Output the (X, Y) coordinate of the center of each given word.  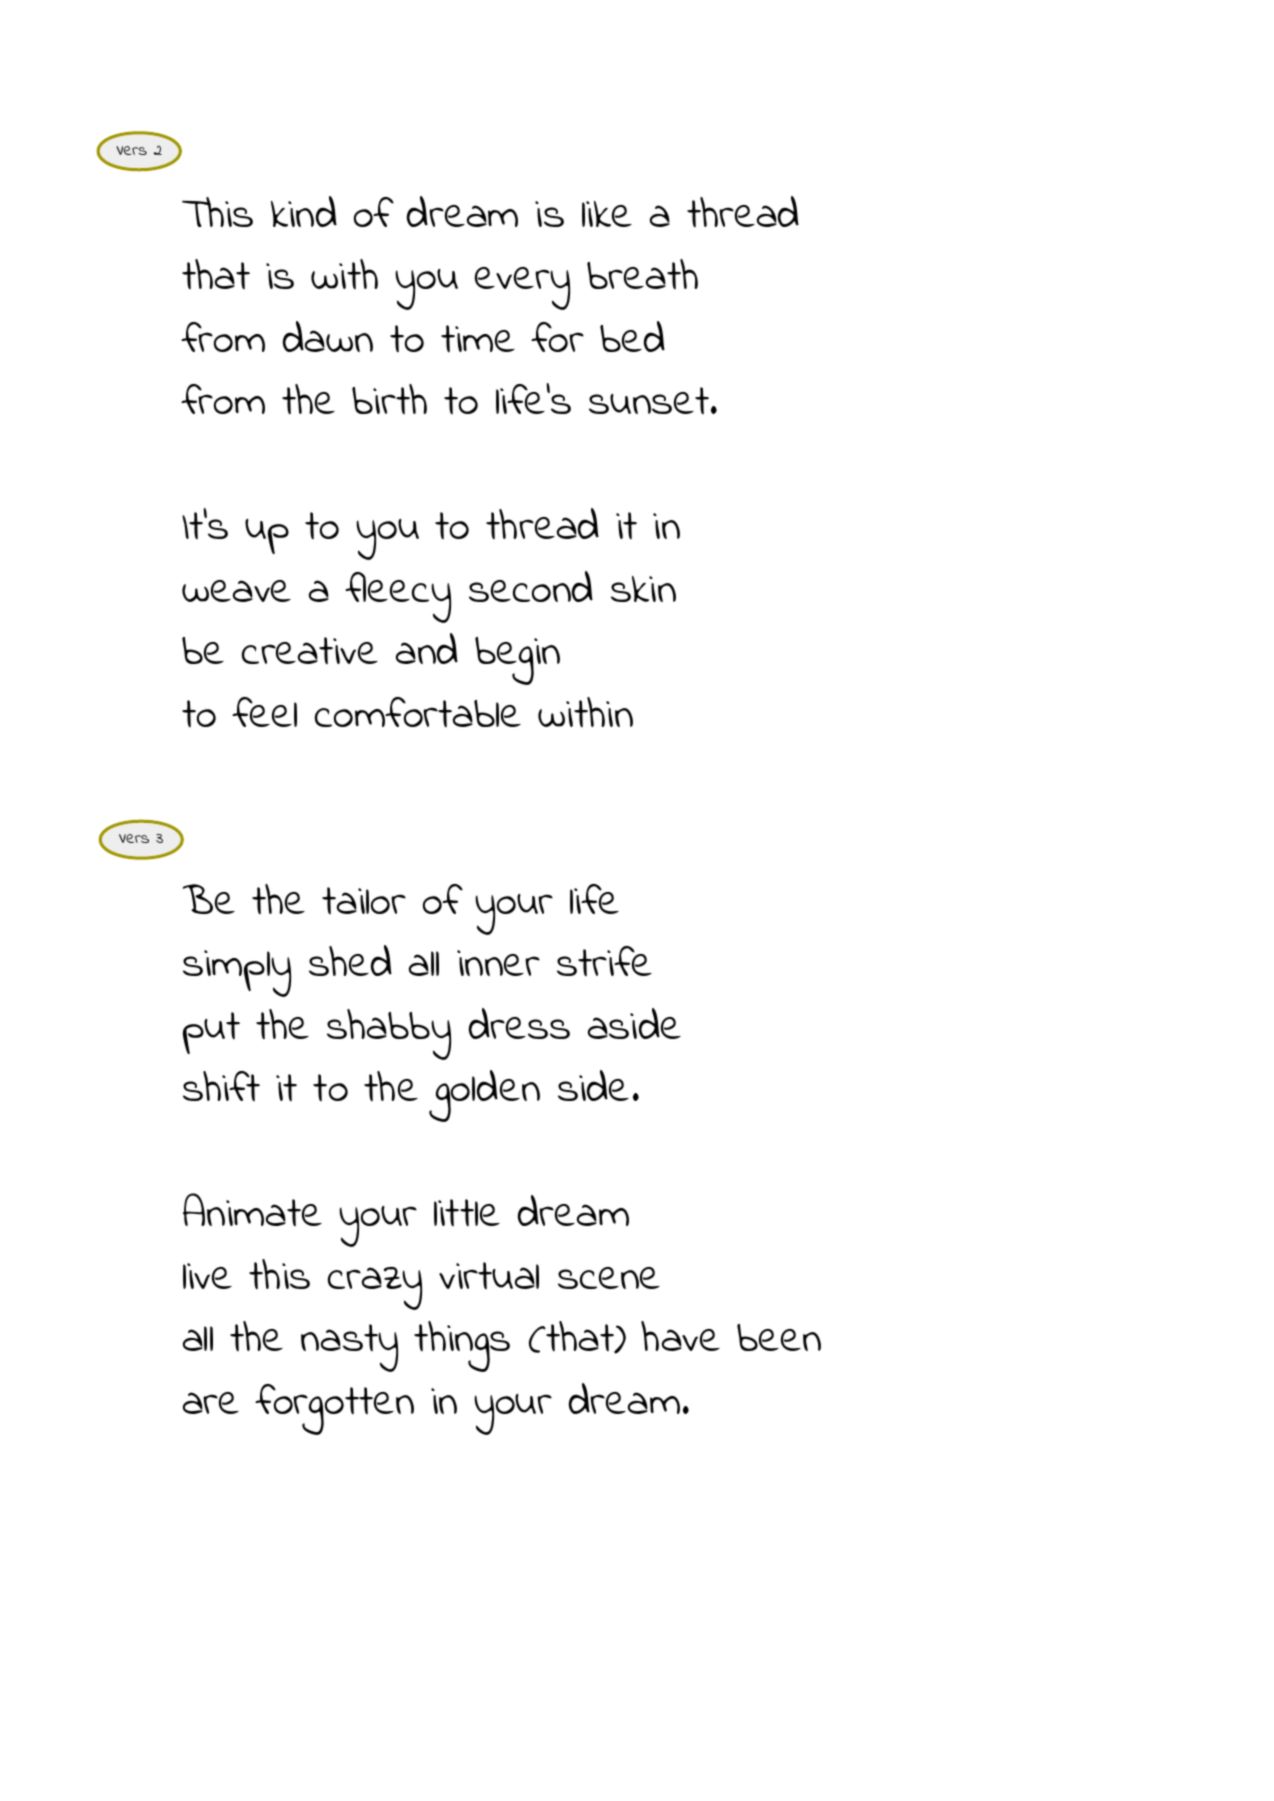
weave (236, 591)
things (462, 1346)
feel (264, 712)
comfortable (418, 712)
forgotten (334, 1409)
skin (643, 589)
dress (519, 1023)
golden (484, 1096)
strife (604, 961)
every (522, 288)
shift (221, 1086)
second (531, 586)
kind (304, 211)
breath (642, 274)
